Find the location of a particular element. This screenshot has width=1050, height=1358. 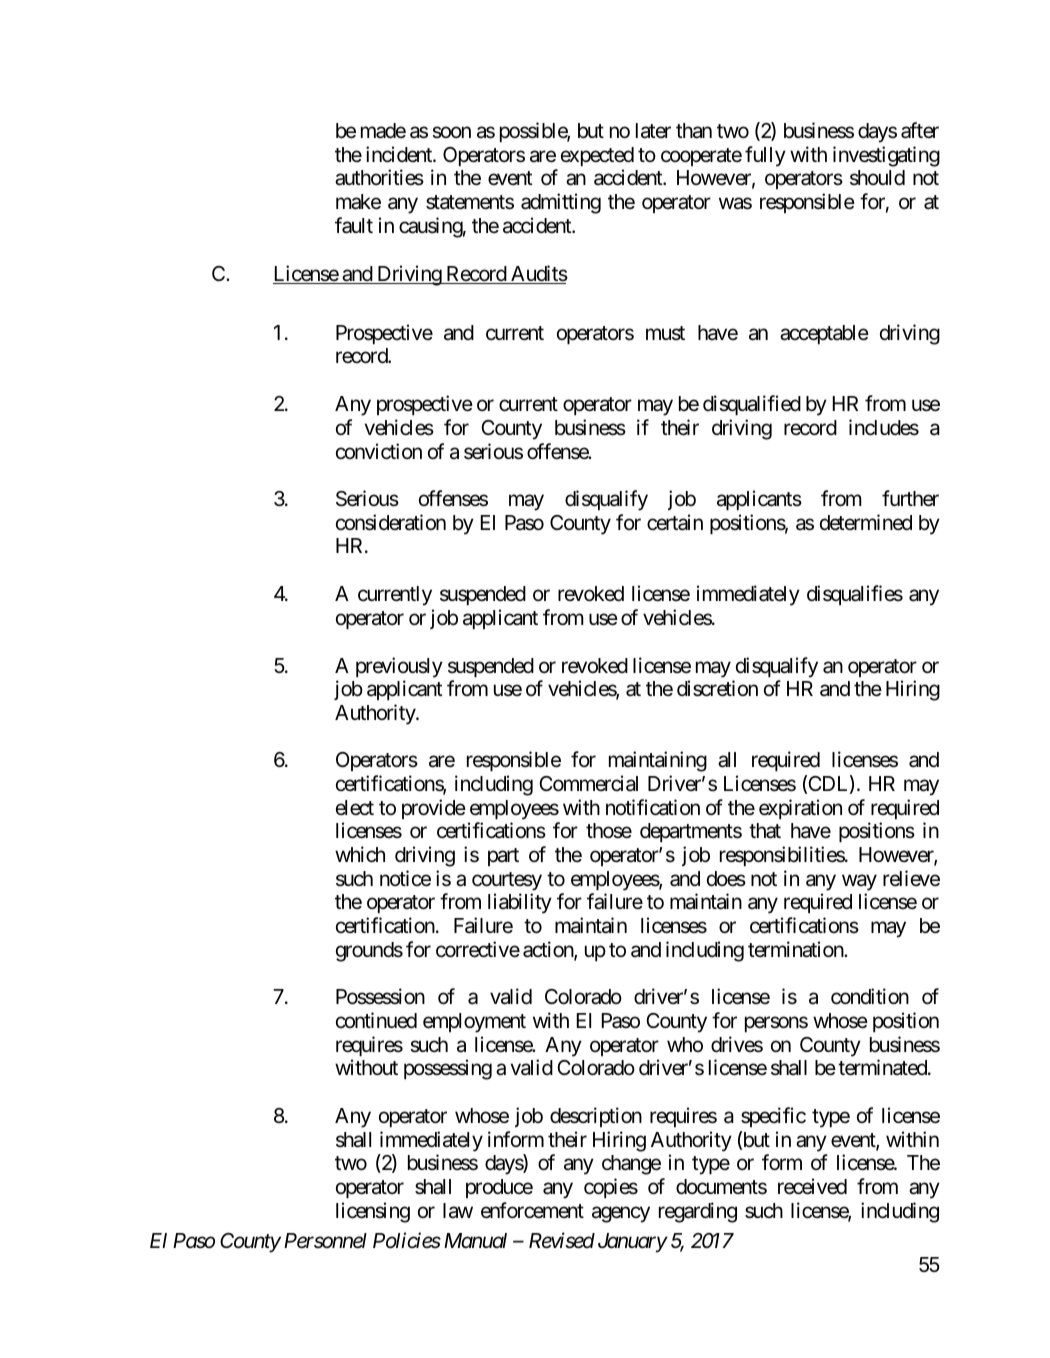

expected is located at coordinates (597, 156).
